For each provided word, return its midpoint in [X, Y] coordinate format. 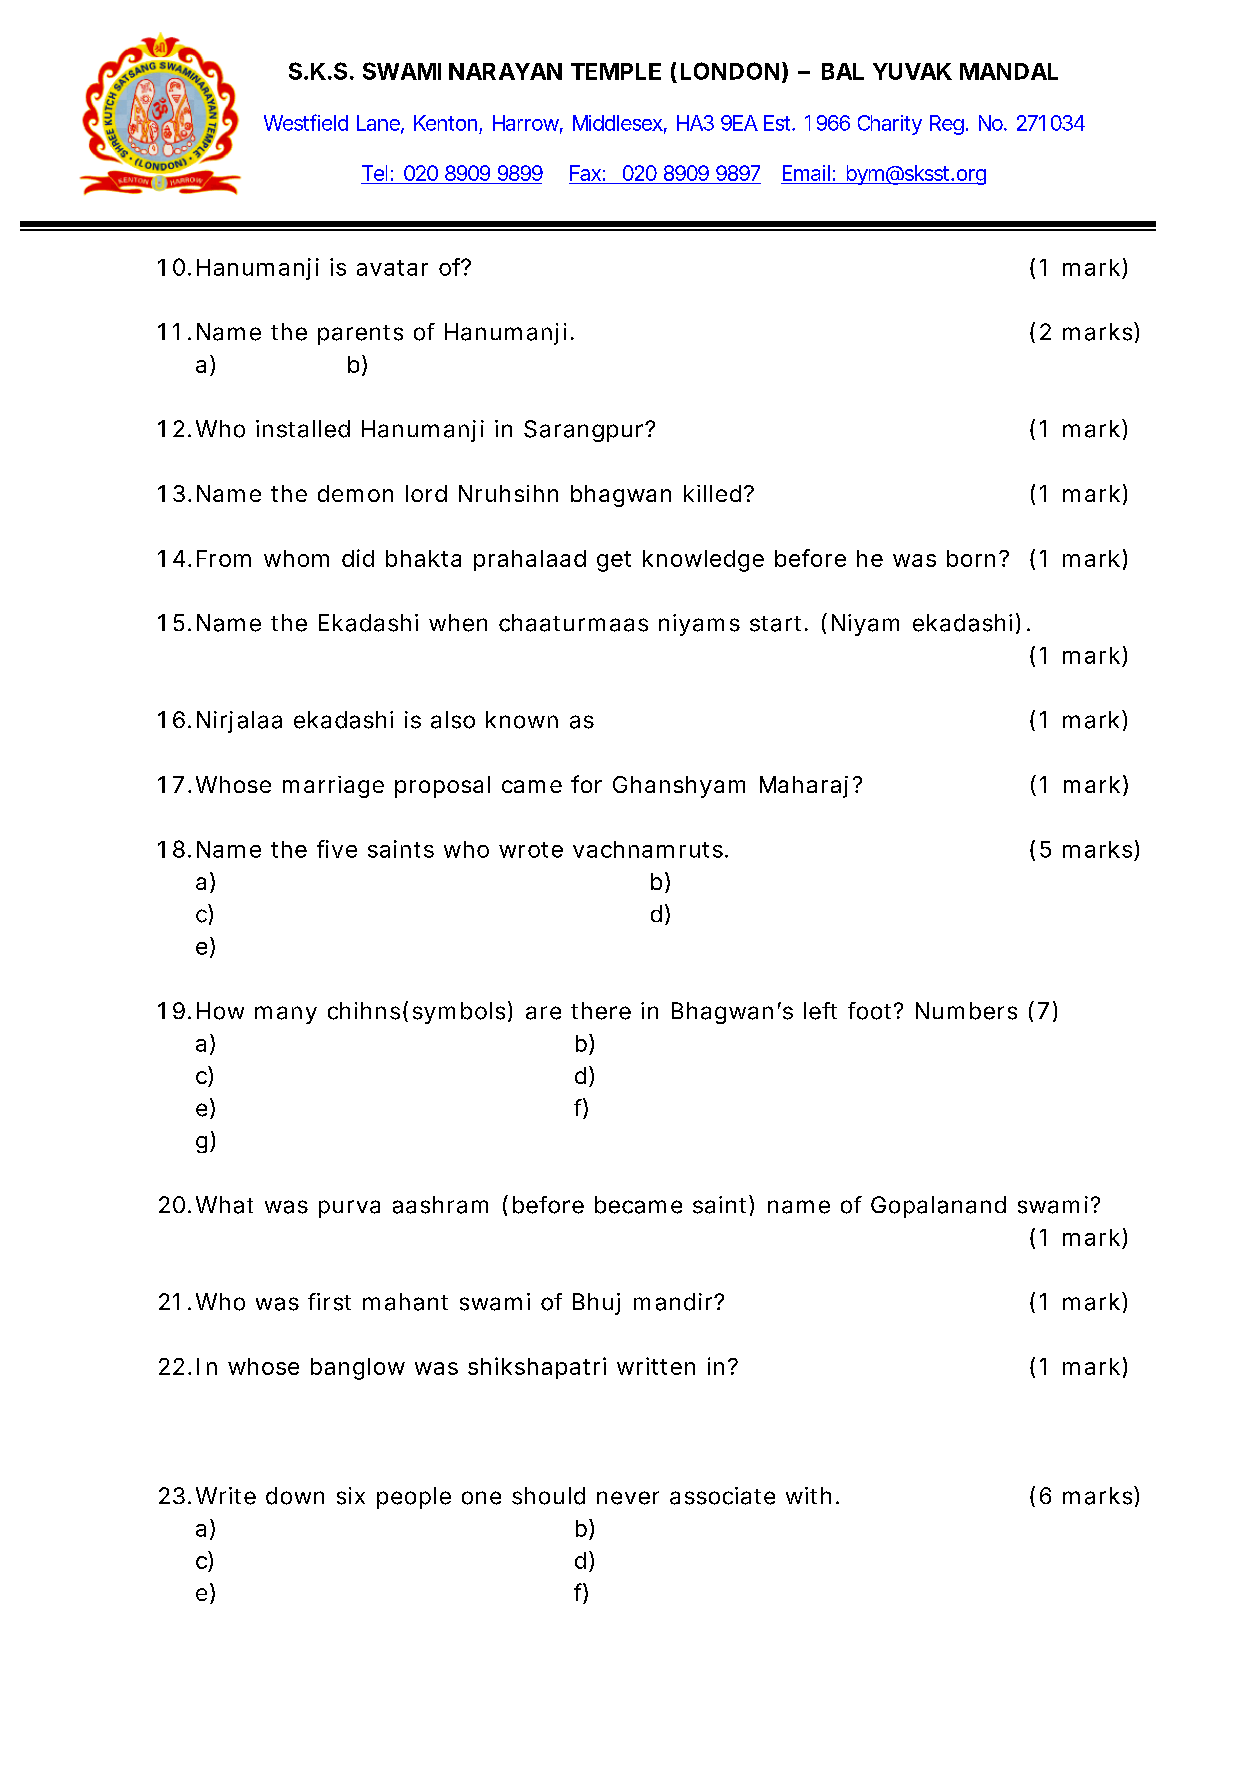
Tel [374, 173]
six [351, 1496]
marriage [333, 787]
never [628, 1498]
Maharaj [804, 787]
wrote [531, 850]
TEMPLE [616, 71]
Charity [890, 125]
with [808, 1495]
